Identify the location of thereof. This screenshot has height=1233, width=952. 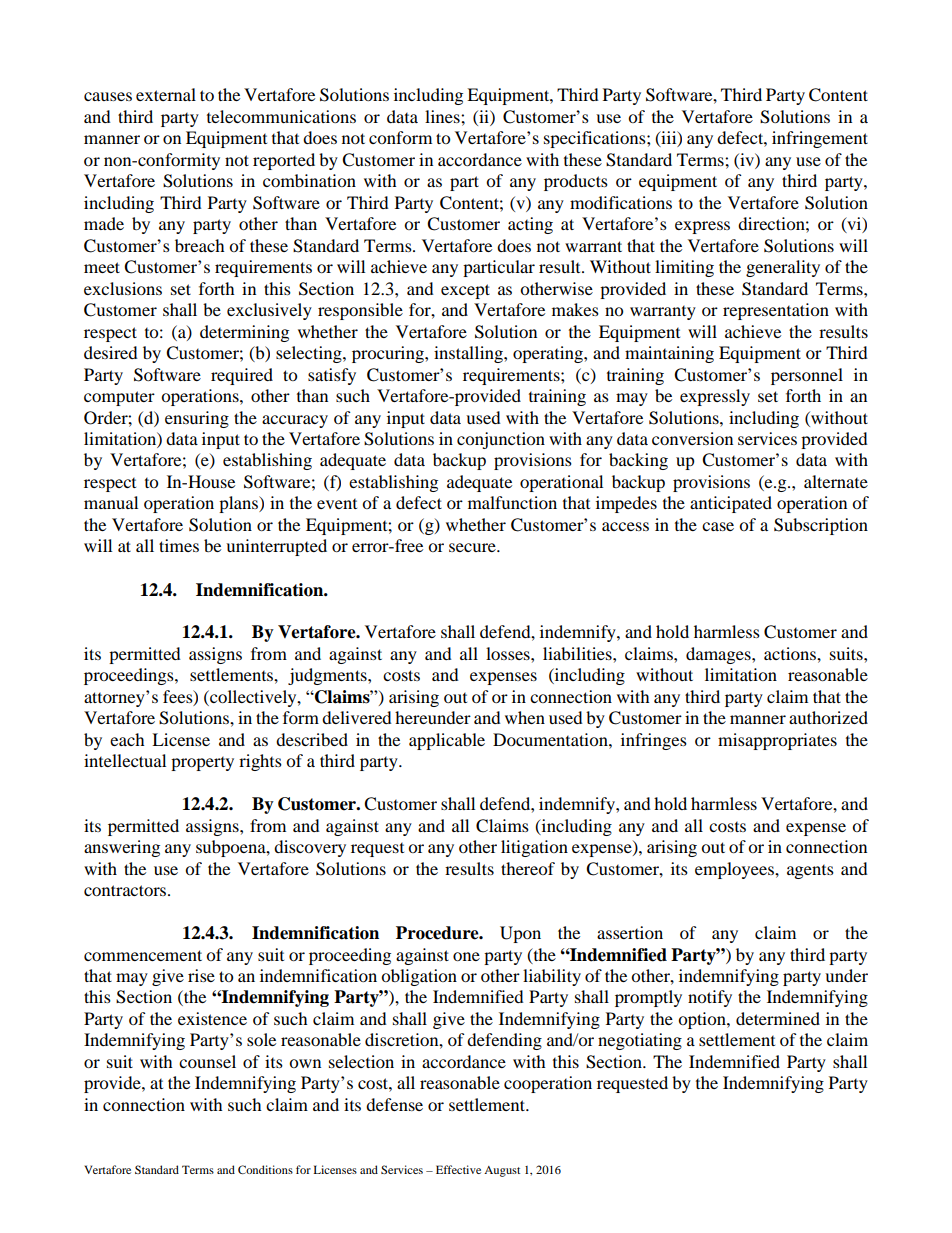
(528, 868).
